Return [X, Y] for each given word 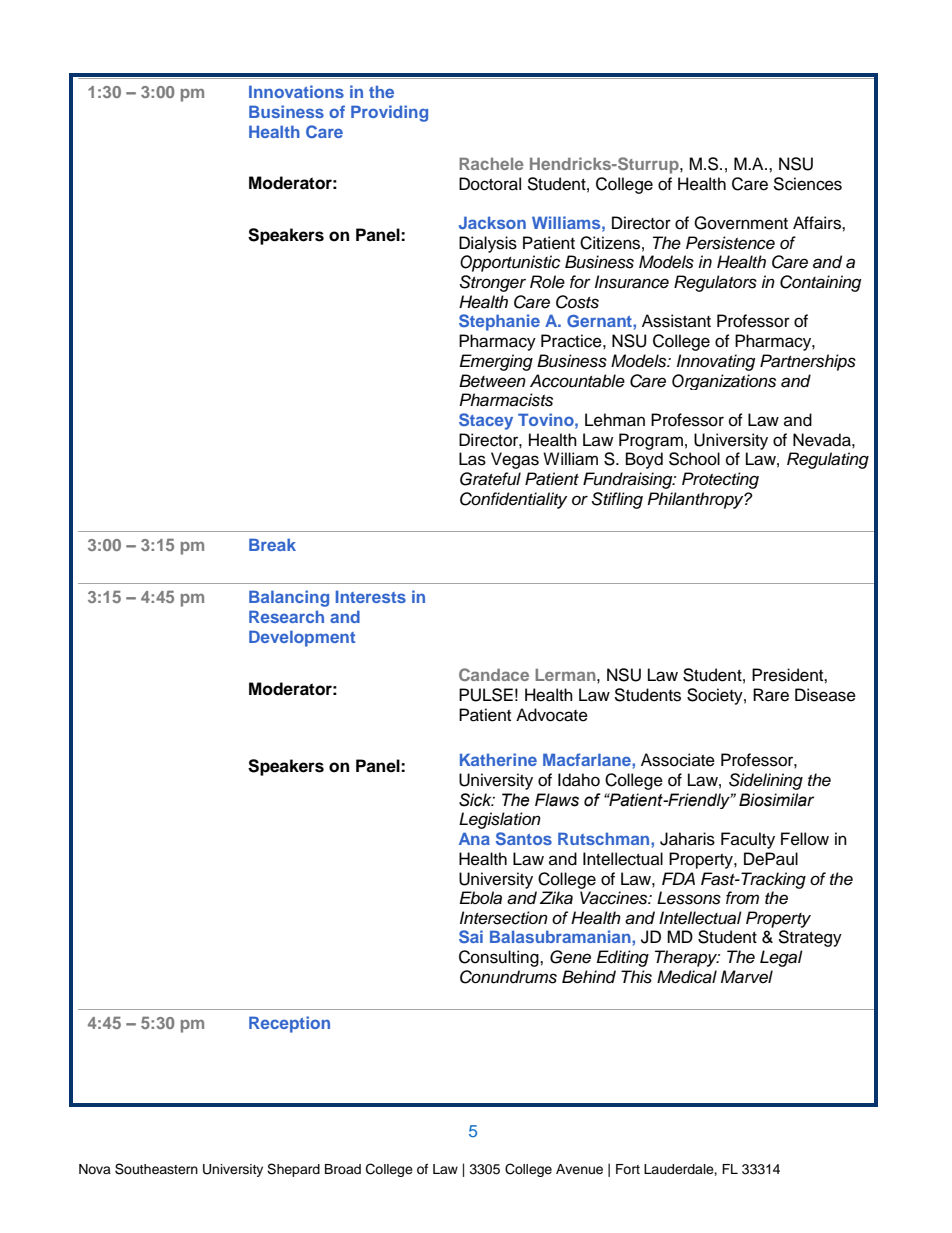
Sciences [807, 184]
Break [272, 544]
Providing [389, 113]
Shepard [293, 1170]
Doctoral [490, 184]
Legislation [500, 820]
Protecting [720, 480]
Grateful [490, 479]
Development [302, 638]
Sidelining [766, 781]
